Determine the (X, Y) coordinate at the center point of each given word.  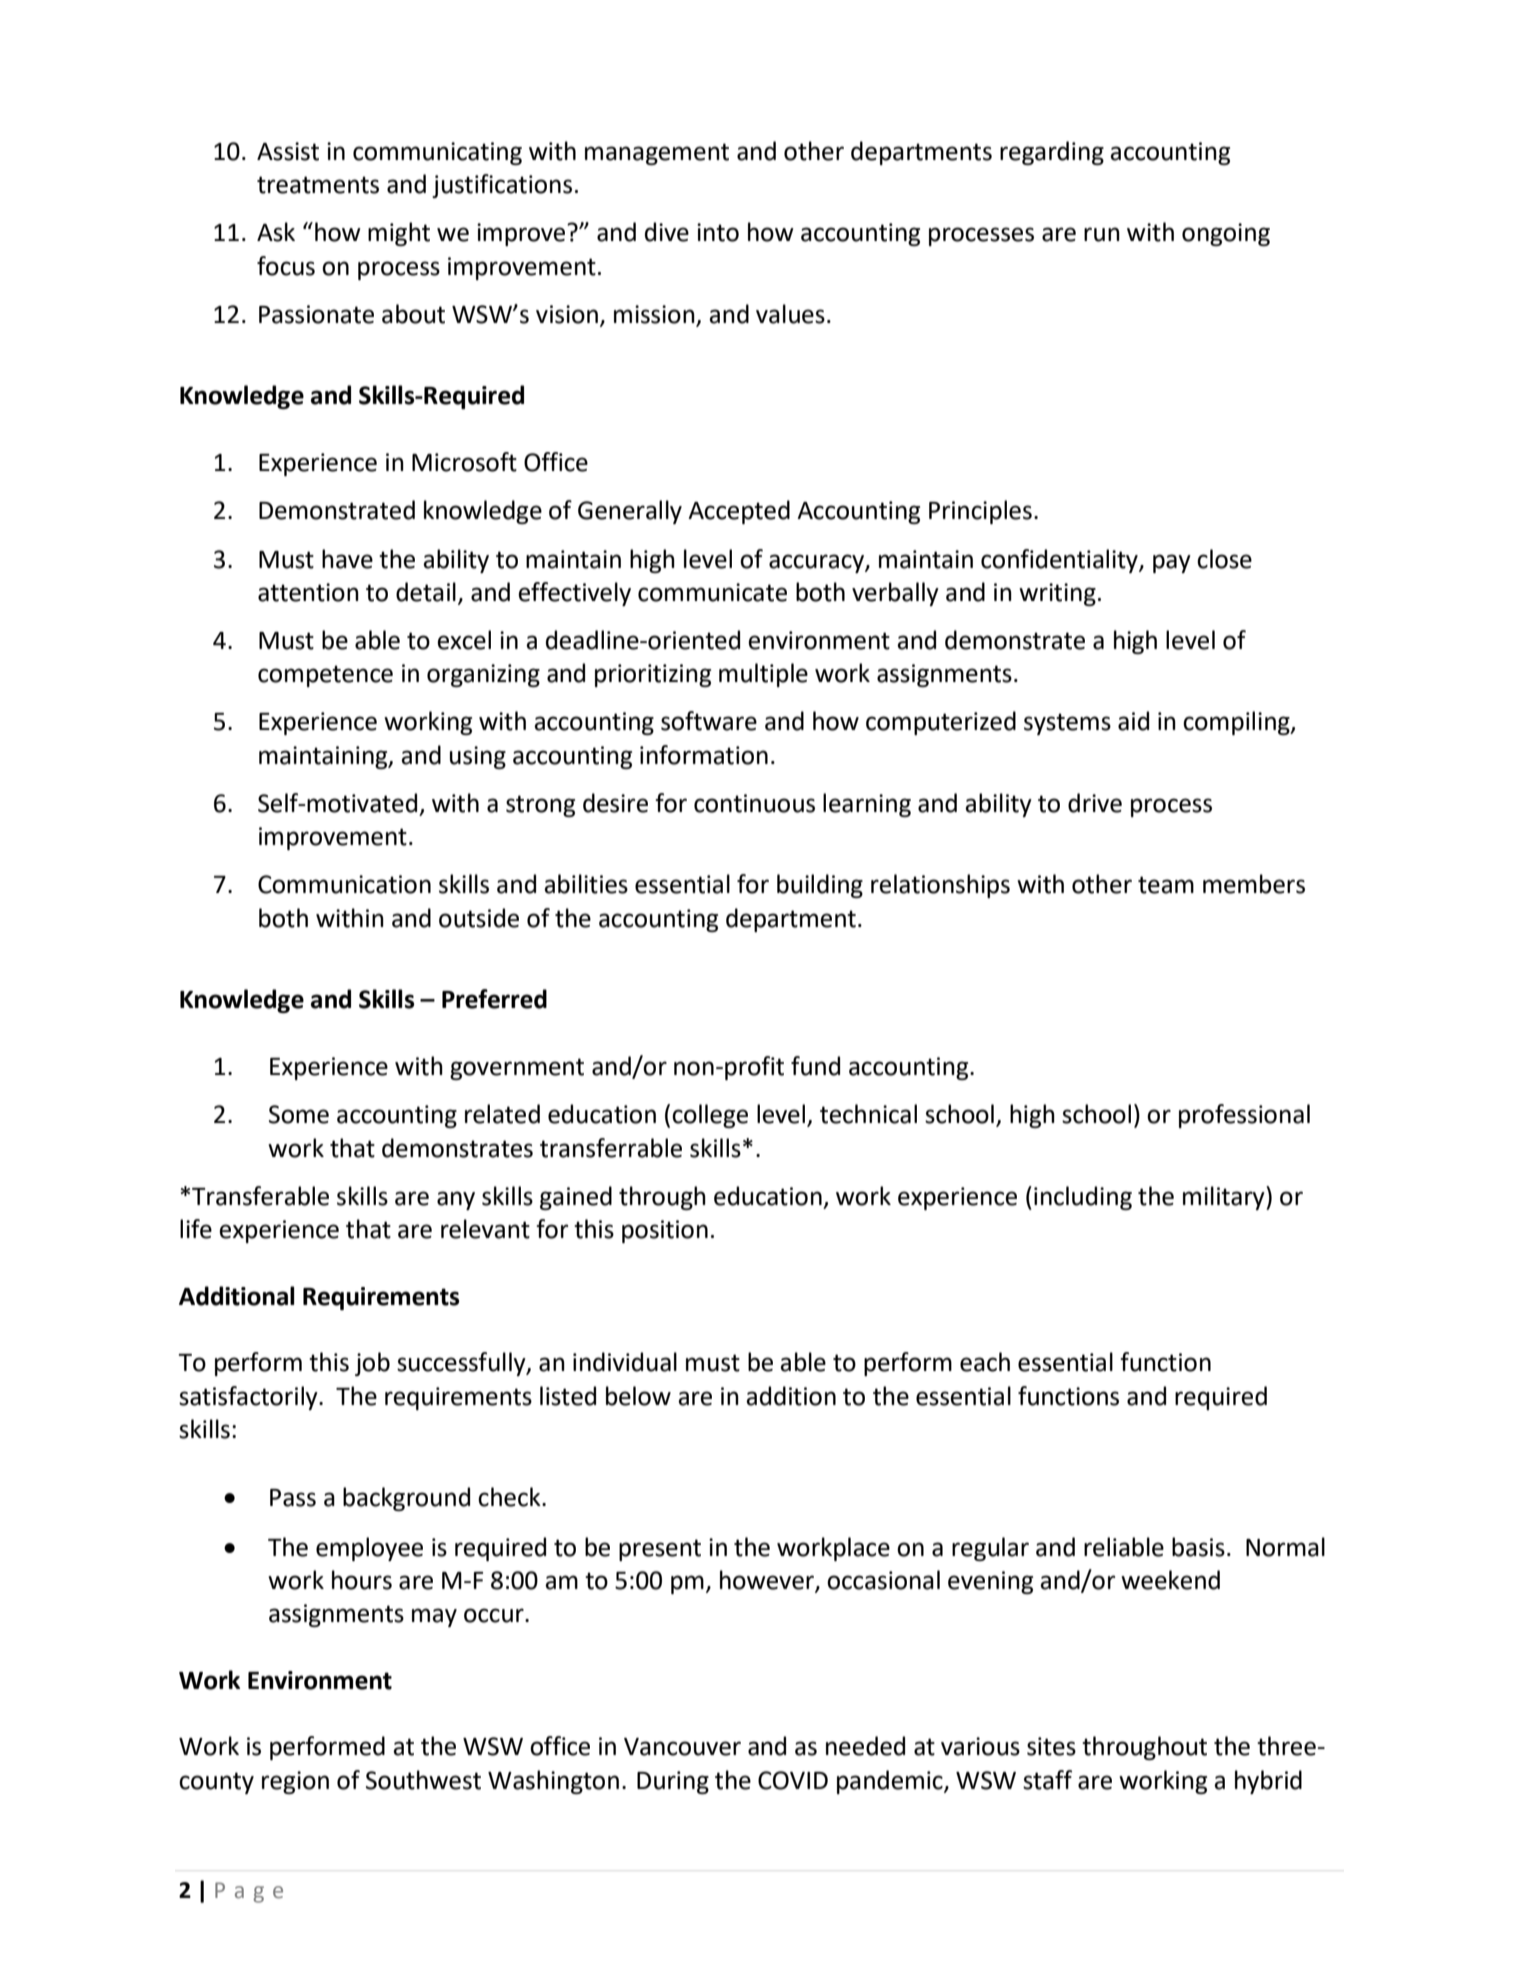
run (1102, 234)
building (820, 886)
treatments (318, 185)
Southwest (423, 1780)
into (718, 232)
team (1166, 885)
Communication (344, 884)
